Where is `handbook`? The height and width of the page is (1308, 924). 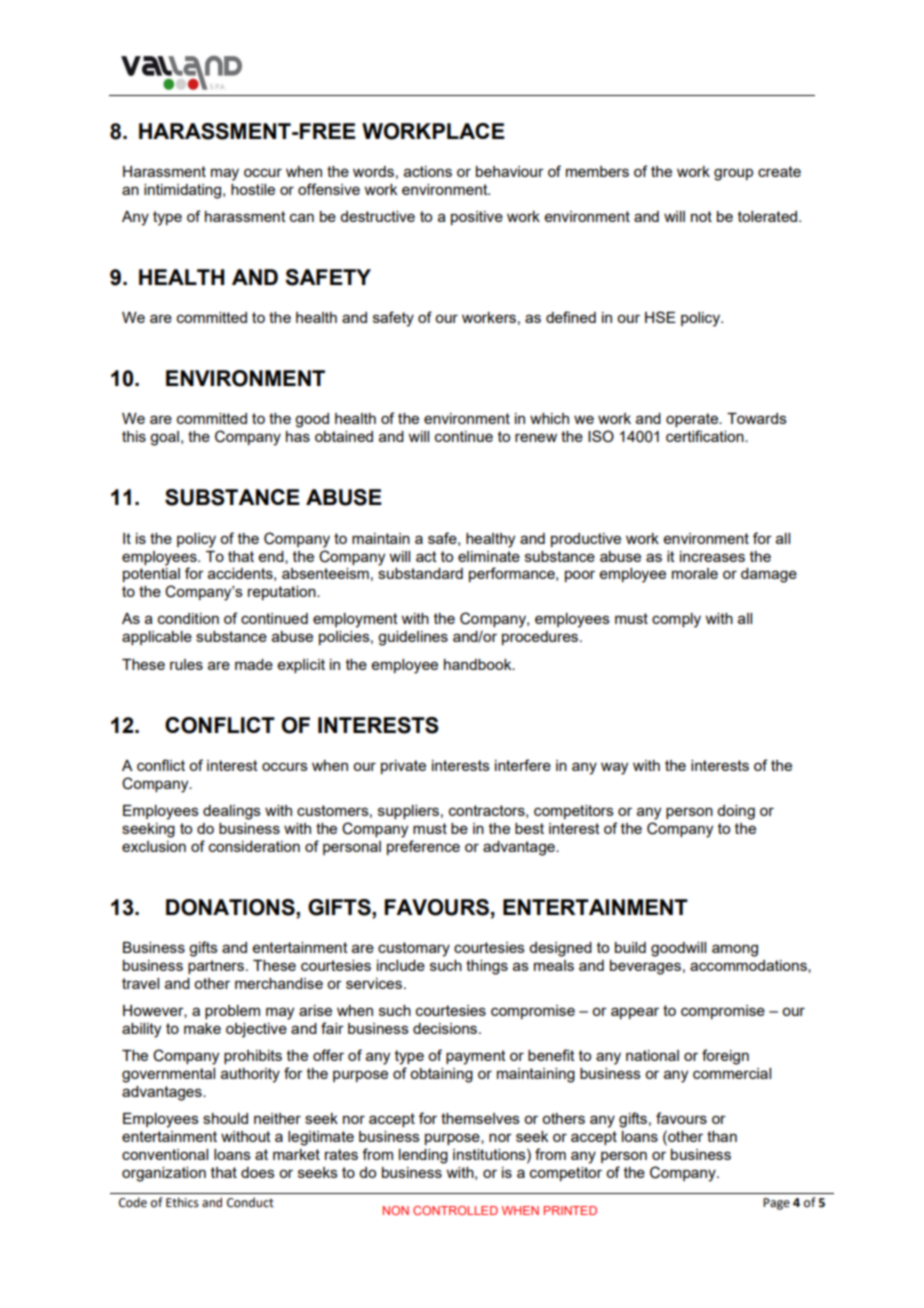
handbook is located at coordinates (479, 664).
